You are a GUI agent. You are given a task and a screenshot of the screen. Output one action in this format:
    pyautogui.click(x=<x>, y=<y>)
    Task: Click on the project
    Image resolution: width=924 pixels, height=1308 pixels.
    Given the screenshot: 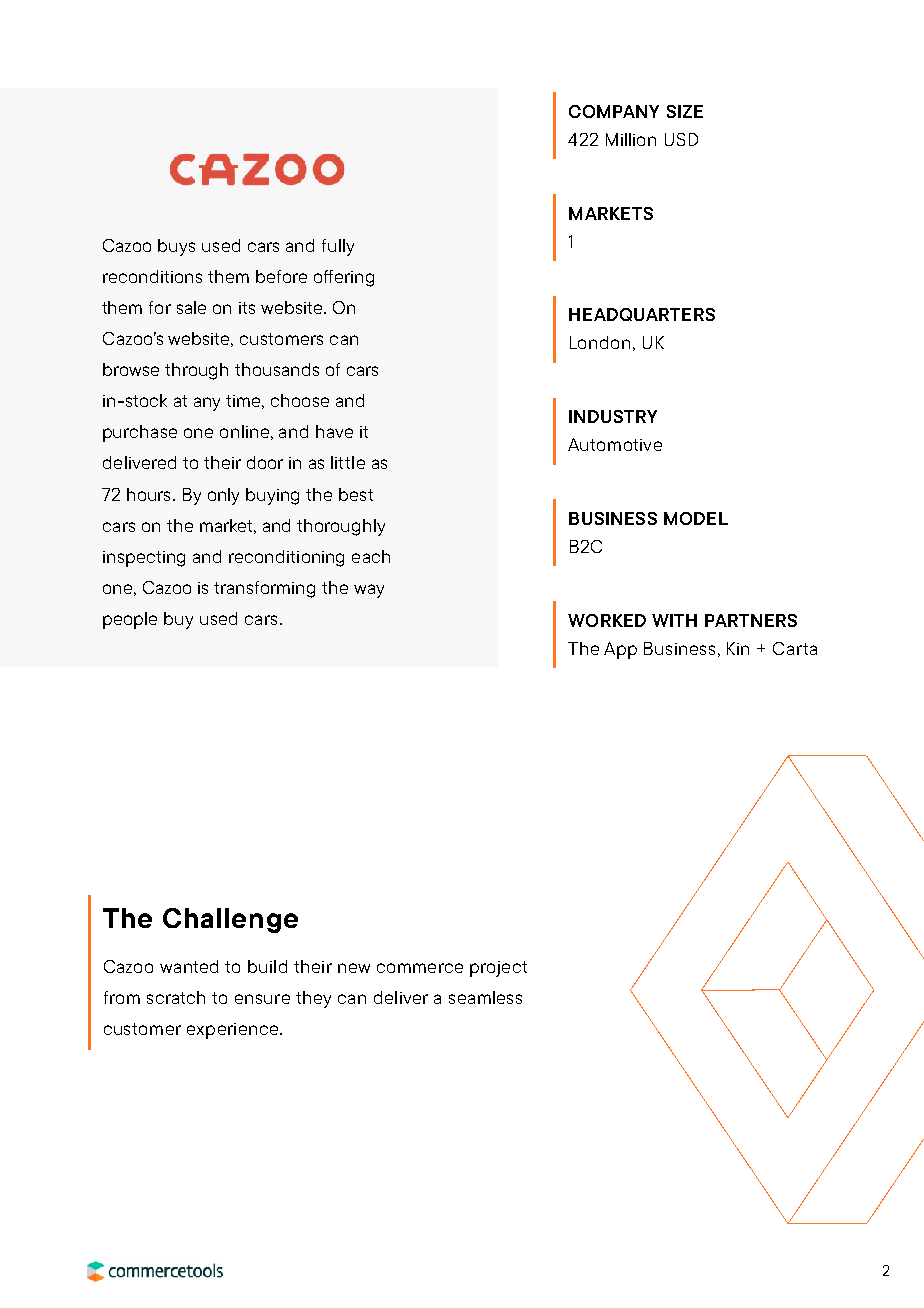 What is the action you would take?
    pyautogui.click(x=498, y=969)
